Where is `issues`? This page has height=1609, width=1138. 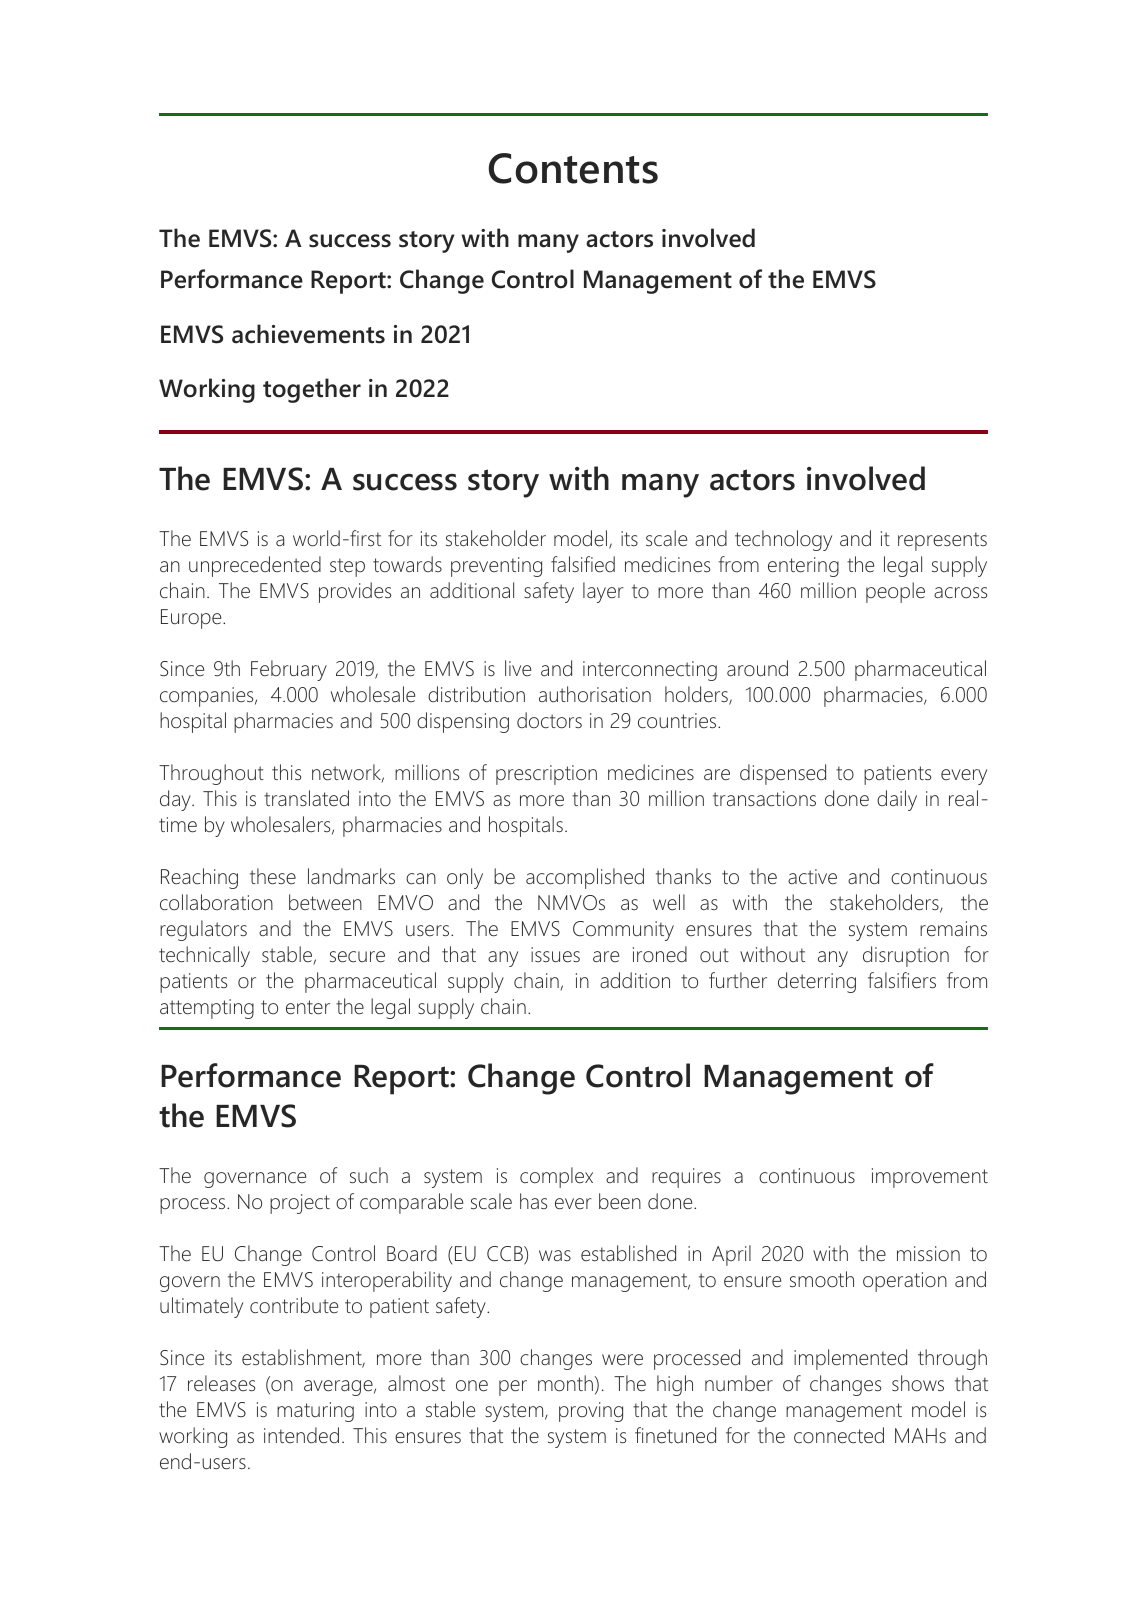
issues is located at coordinates (555, 955).
